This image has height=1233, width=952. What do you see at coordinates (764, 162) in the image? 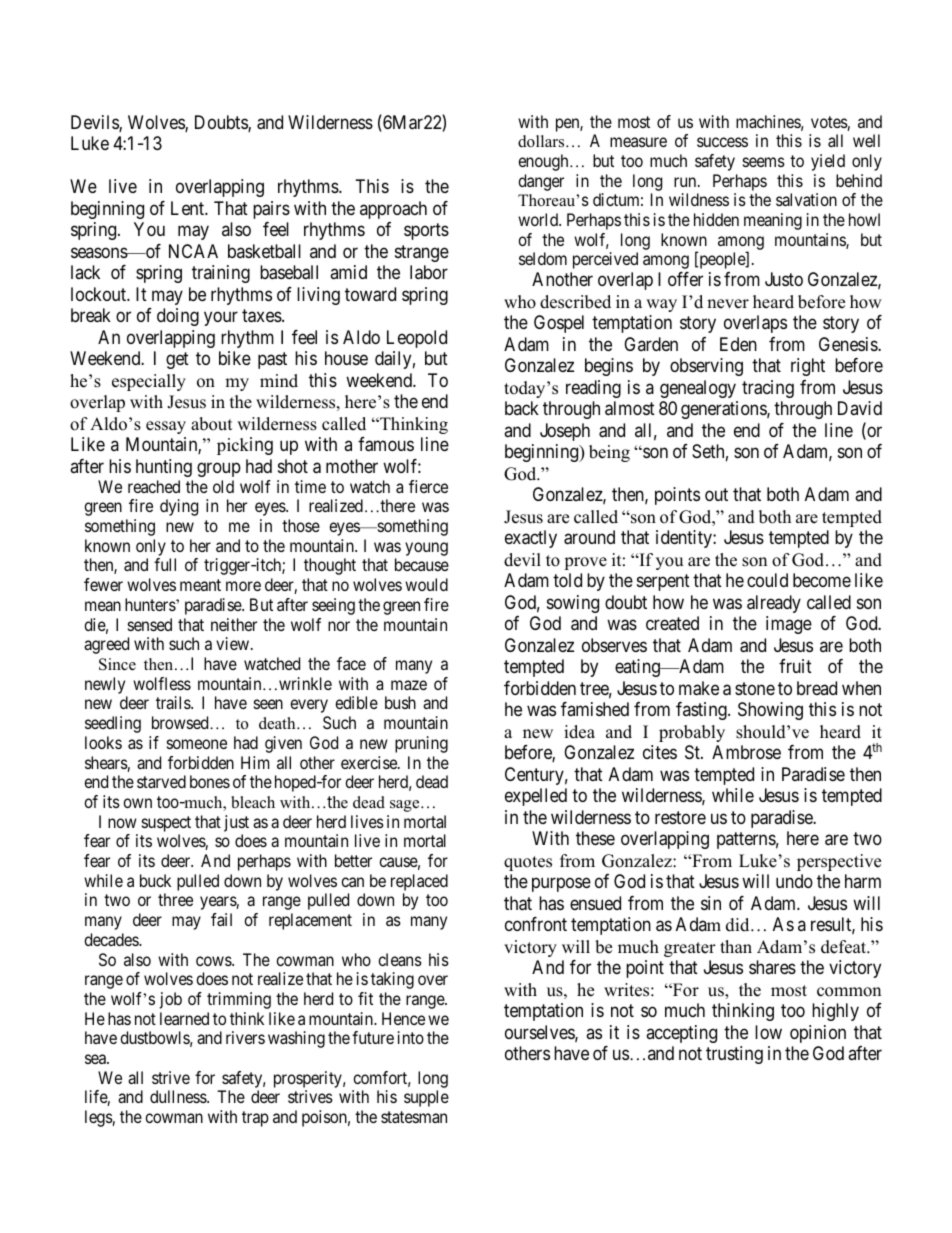
I see `seems` at bounding box center [764, 162].
